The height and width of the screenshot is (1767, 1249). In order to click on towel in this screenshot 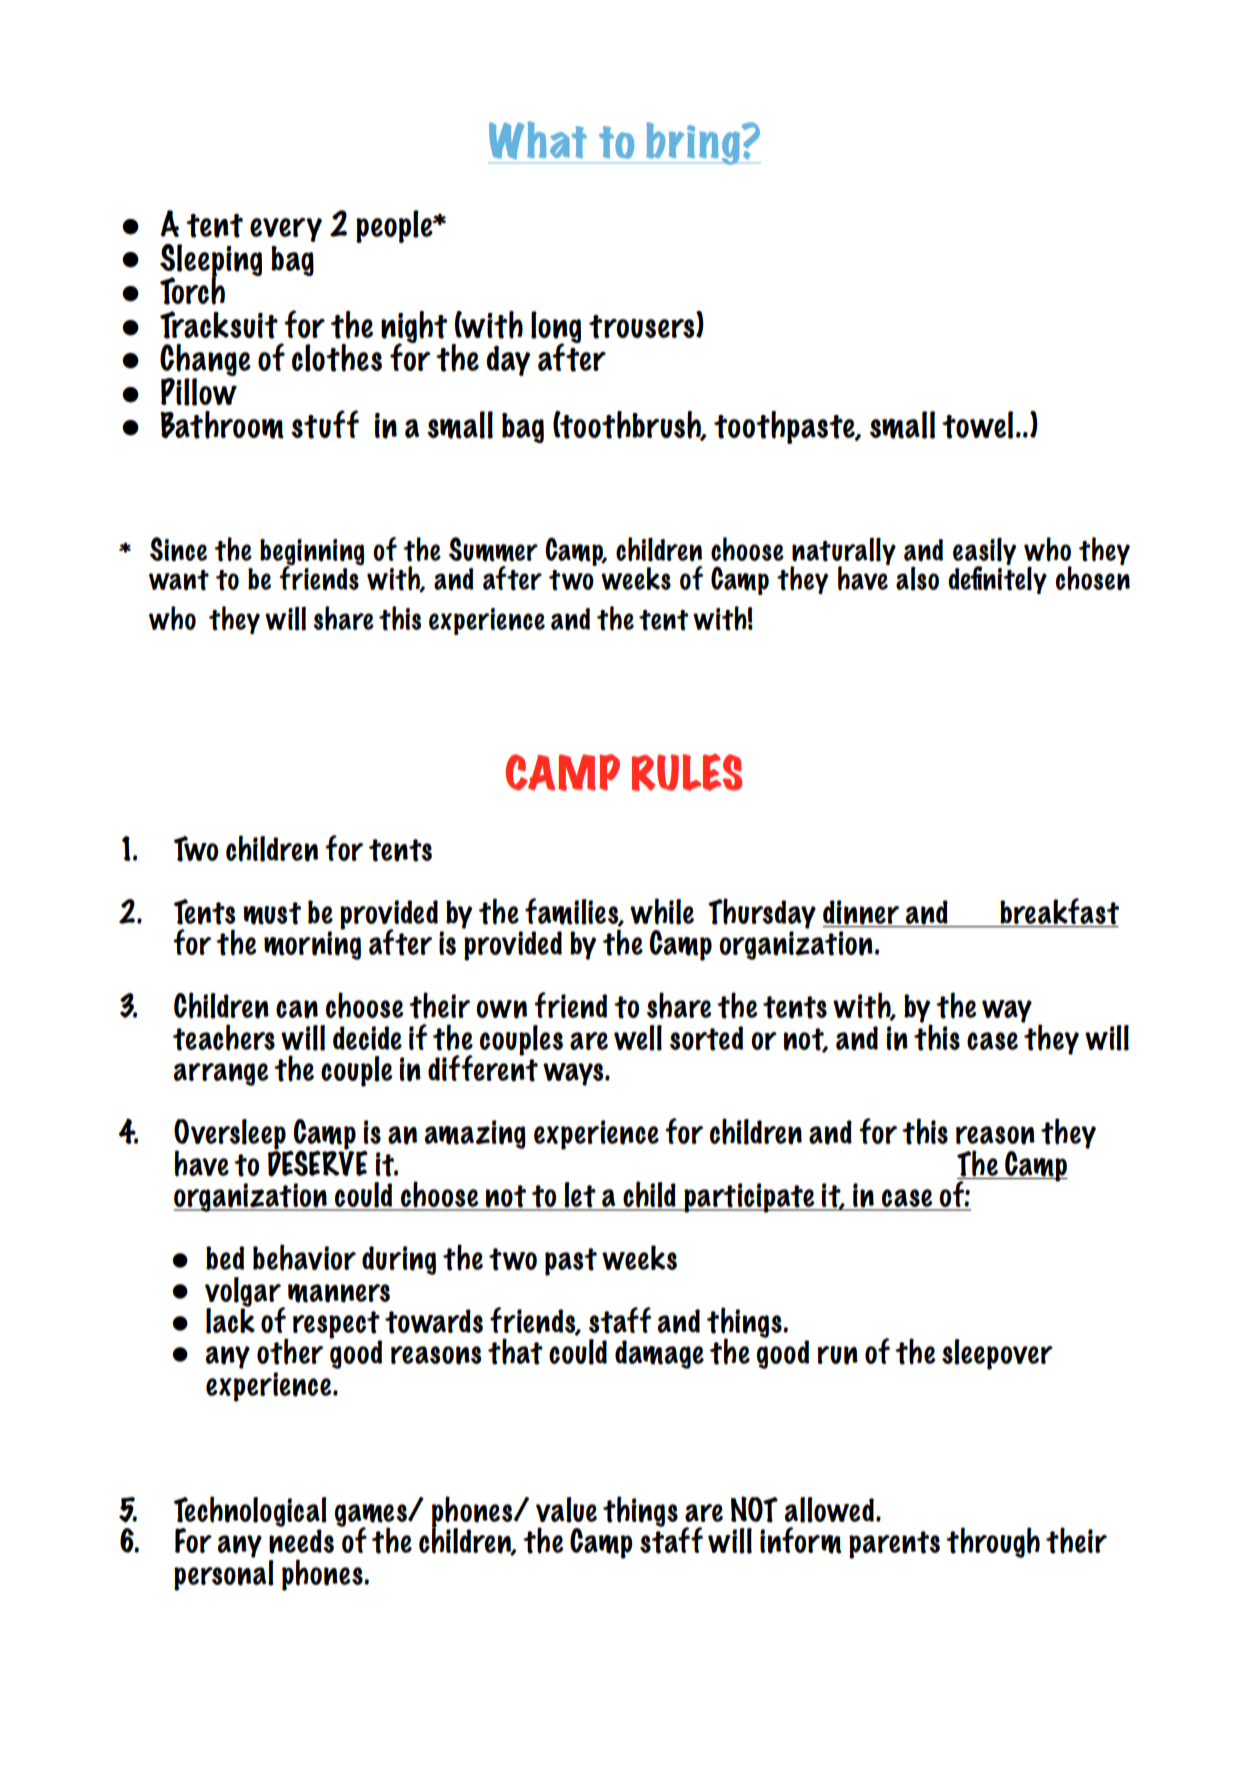, I will do `click(977, 425)`.
